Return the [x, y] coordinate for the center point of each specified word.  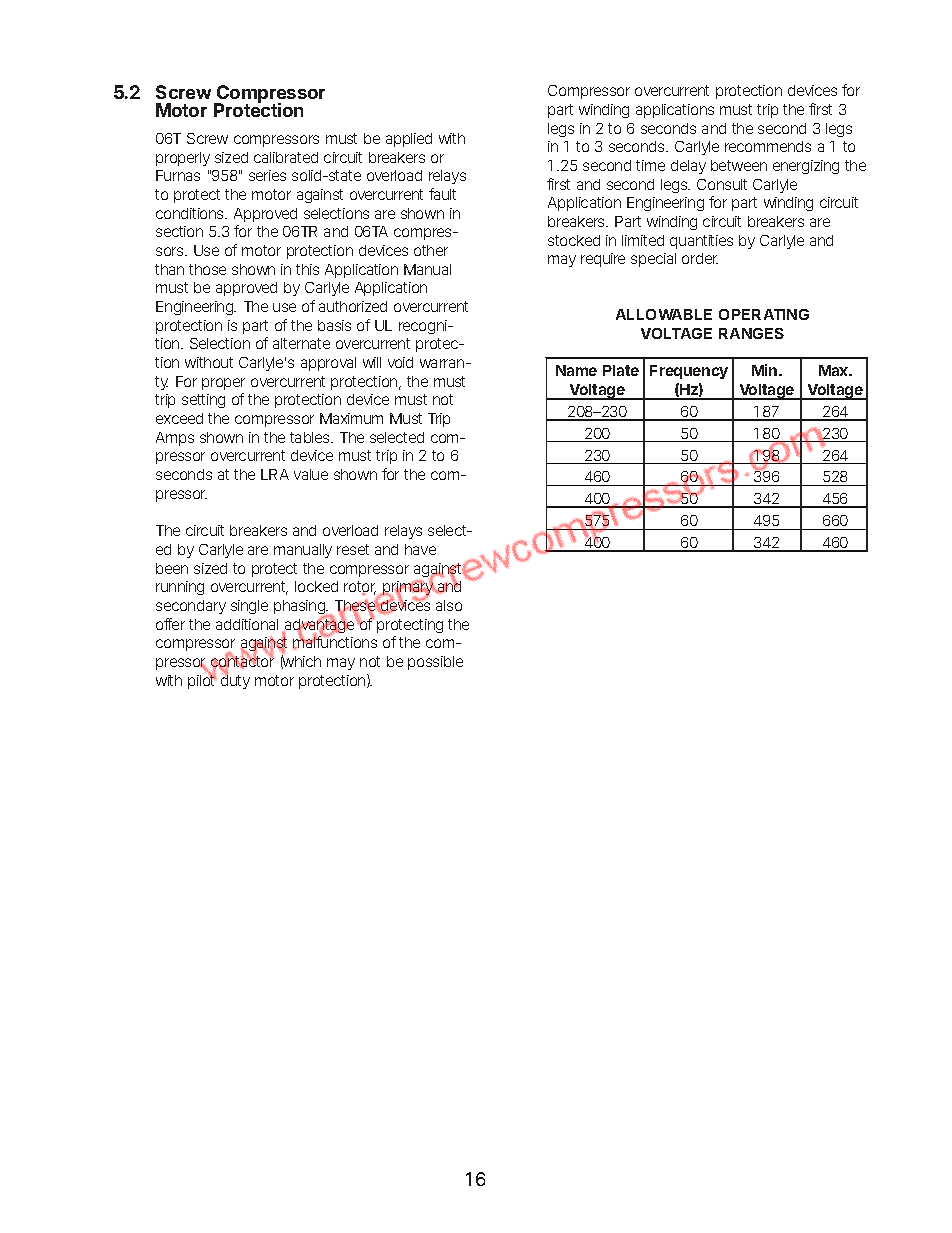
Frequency [689, 372]
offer [170, 624]
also [449, 605]
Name [576, 370]
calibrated [286, 157]
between [739, 165]
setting [203, 401]
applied [409, 140]
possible [435, 663]
